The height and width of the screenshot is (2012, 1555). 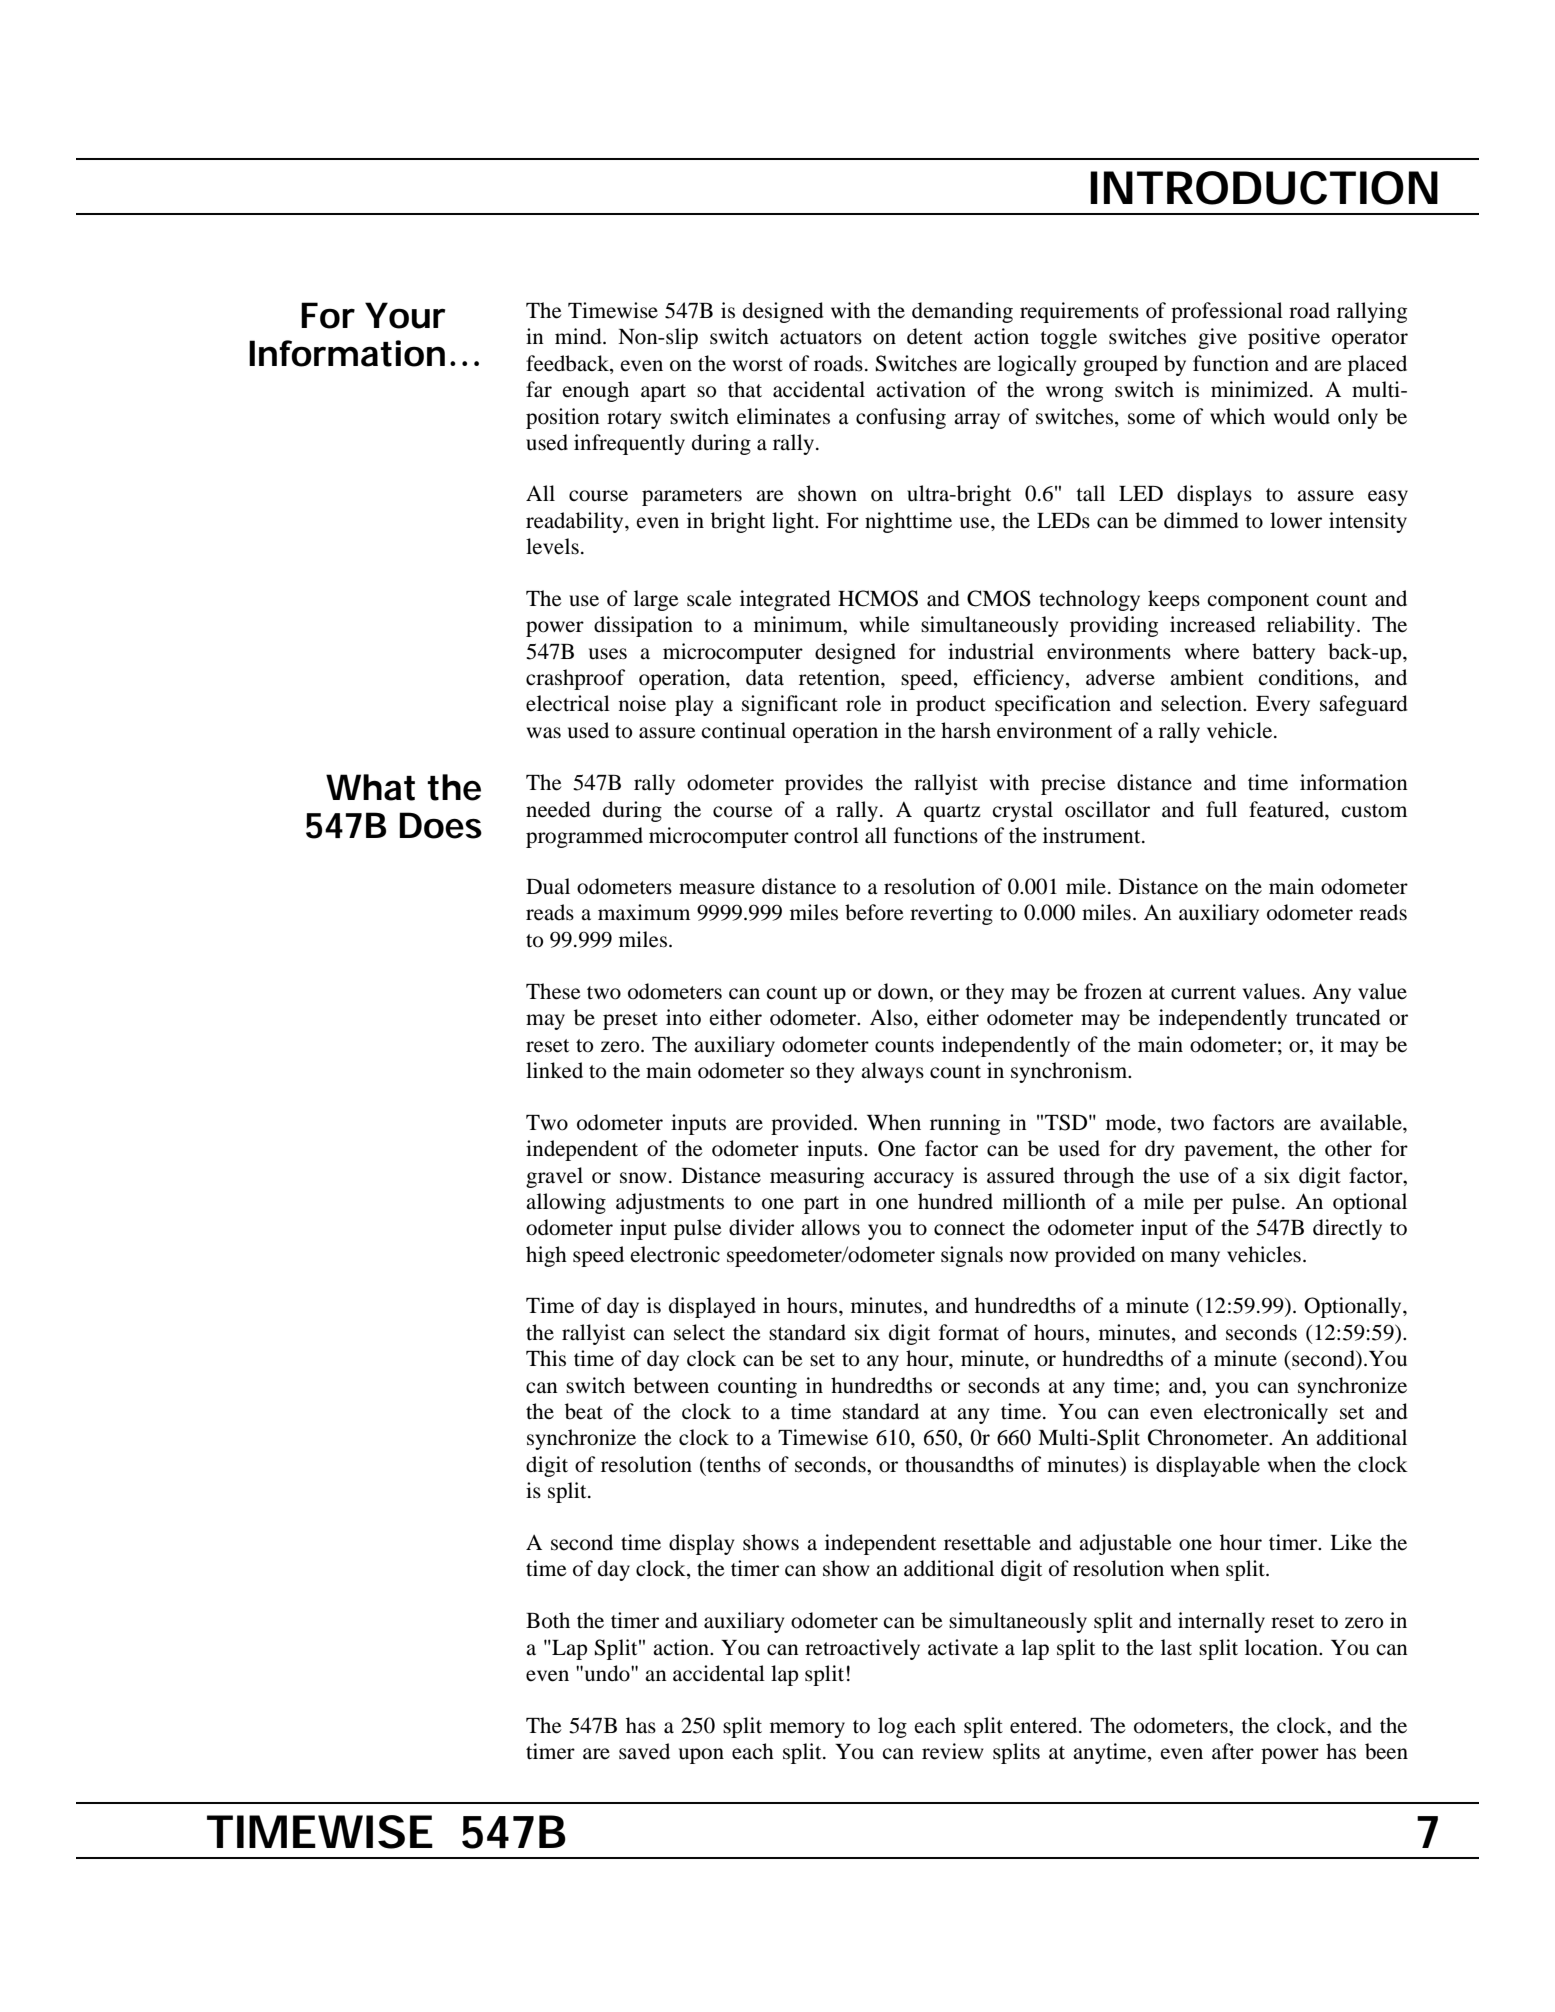 What do you see at coordinates (440, 825) in the screenshot?
I see `Does` at bounding box center [440, 825].
